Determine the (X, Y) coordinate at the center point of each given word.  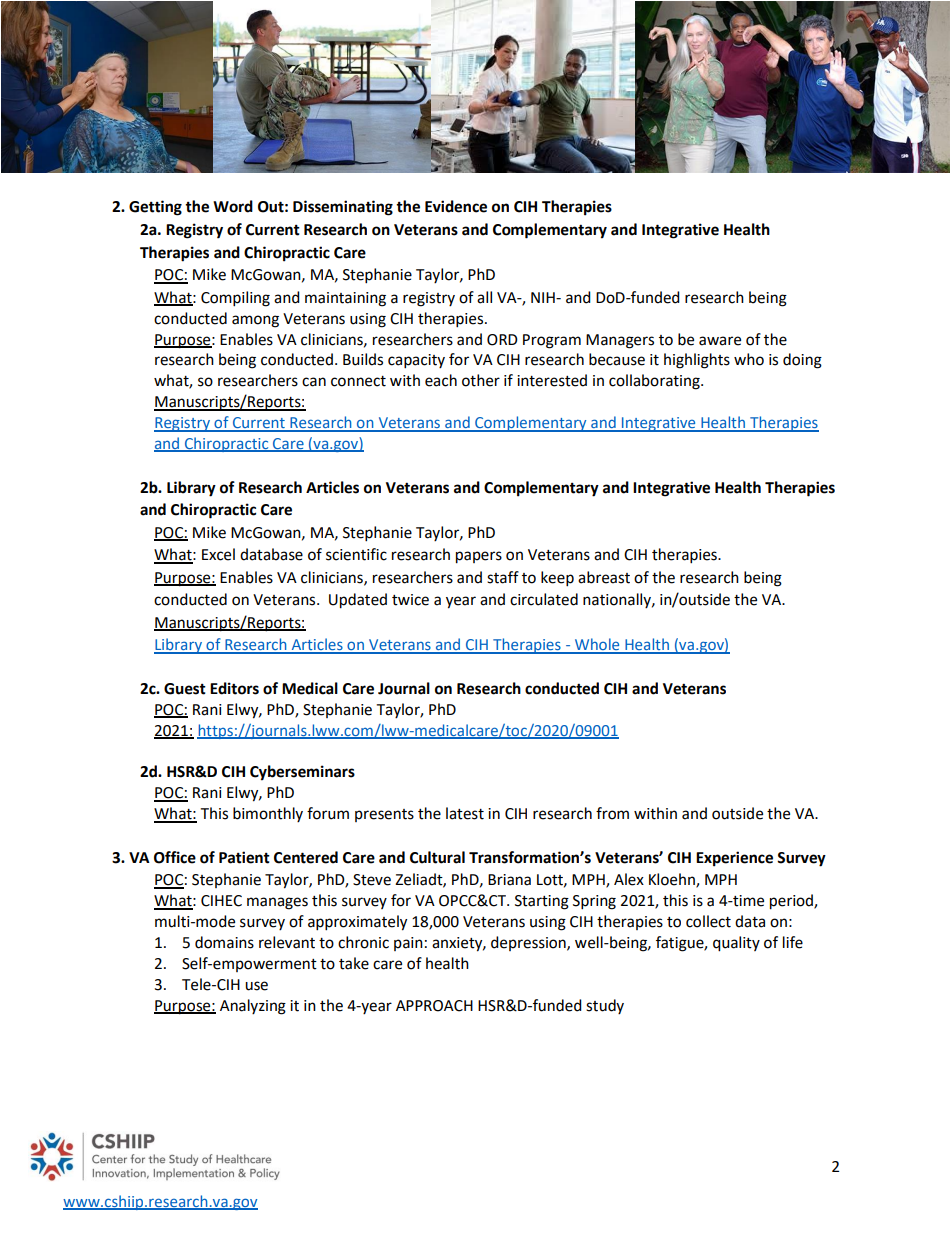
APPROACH (434, 1006)
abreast (604, 577)
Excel (218, 554)
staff (503, 577)
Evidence (456, 206)
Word (233, 206)
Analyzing (253, 1007)
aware (720, 341)
